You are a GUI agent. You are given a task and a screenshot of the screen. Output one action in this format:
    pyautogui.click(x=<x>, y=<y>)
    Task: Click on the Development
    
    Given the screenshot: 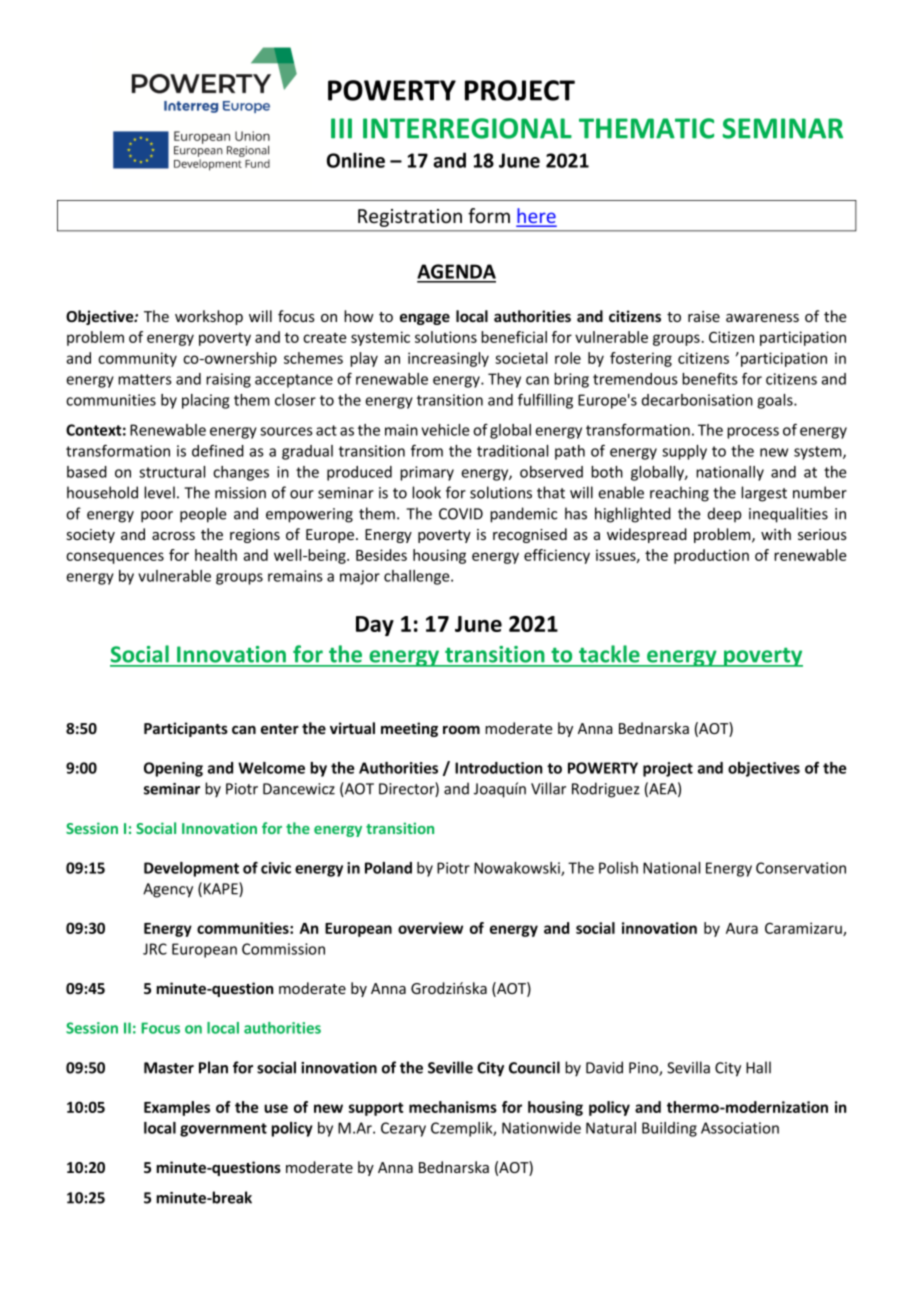 What is the action you would take?
    pyautogui.click(x=191, y=869)
